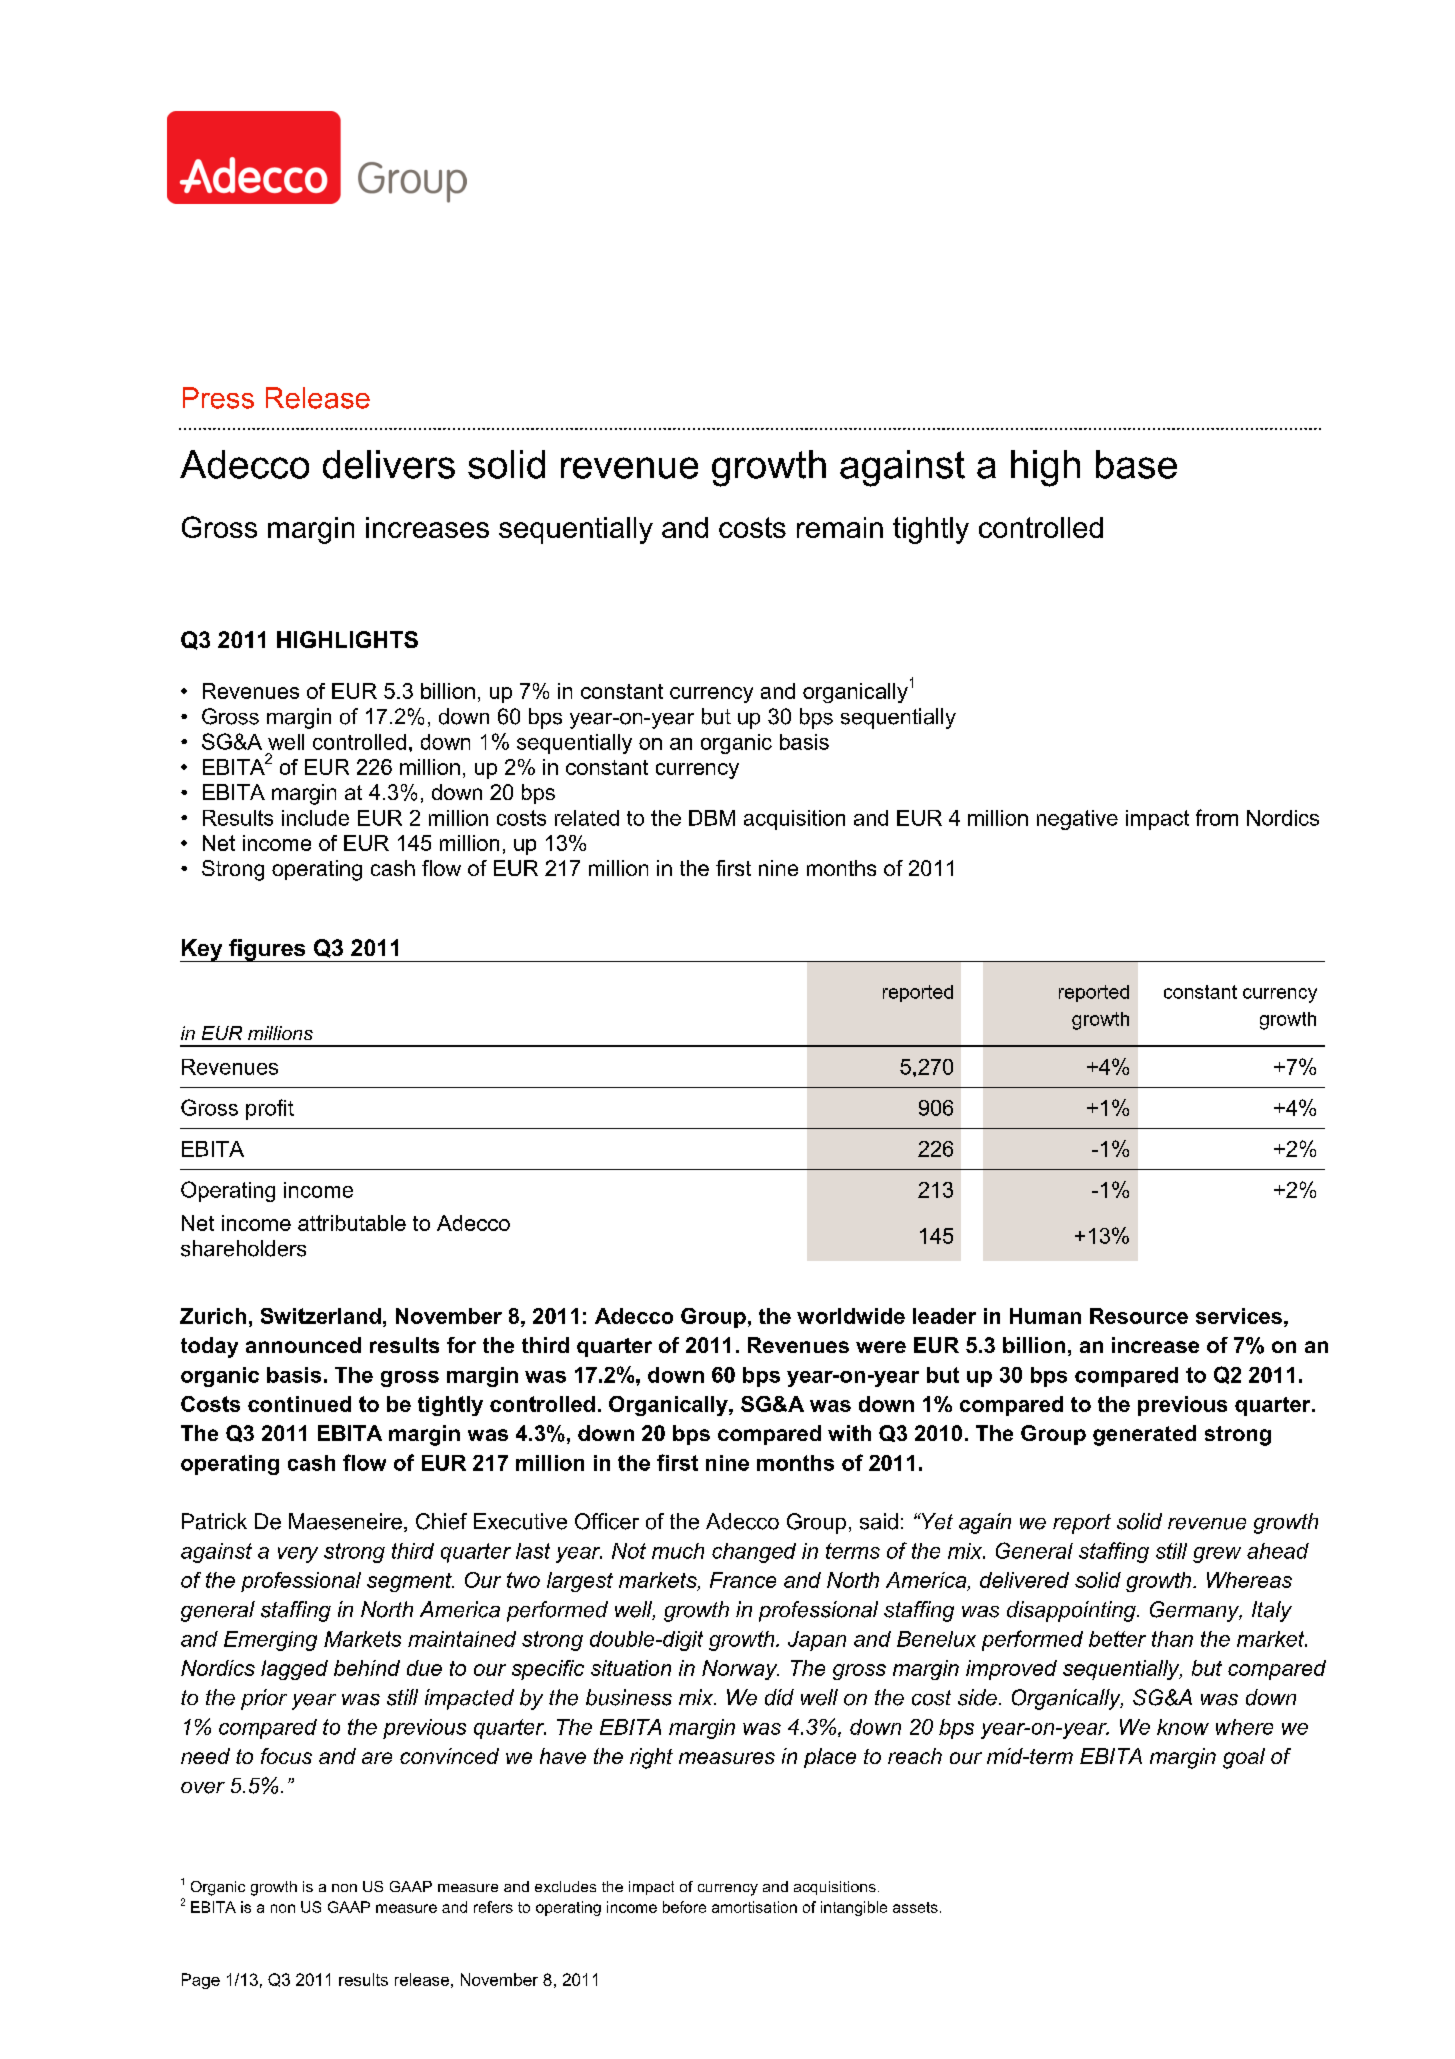 This document has width=1455, height=2059. What do you see at coordinates (201, 1981) in the document?
I see `Page` at bounding box center [201, 1981].
